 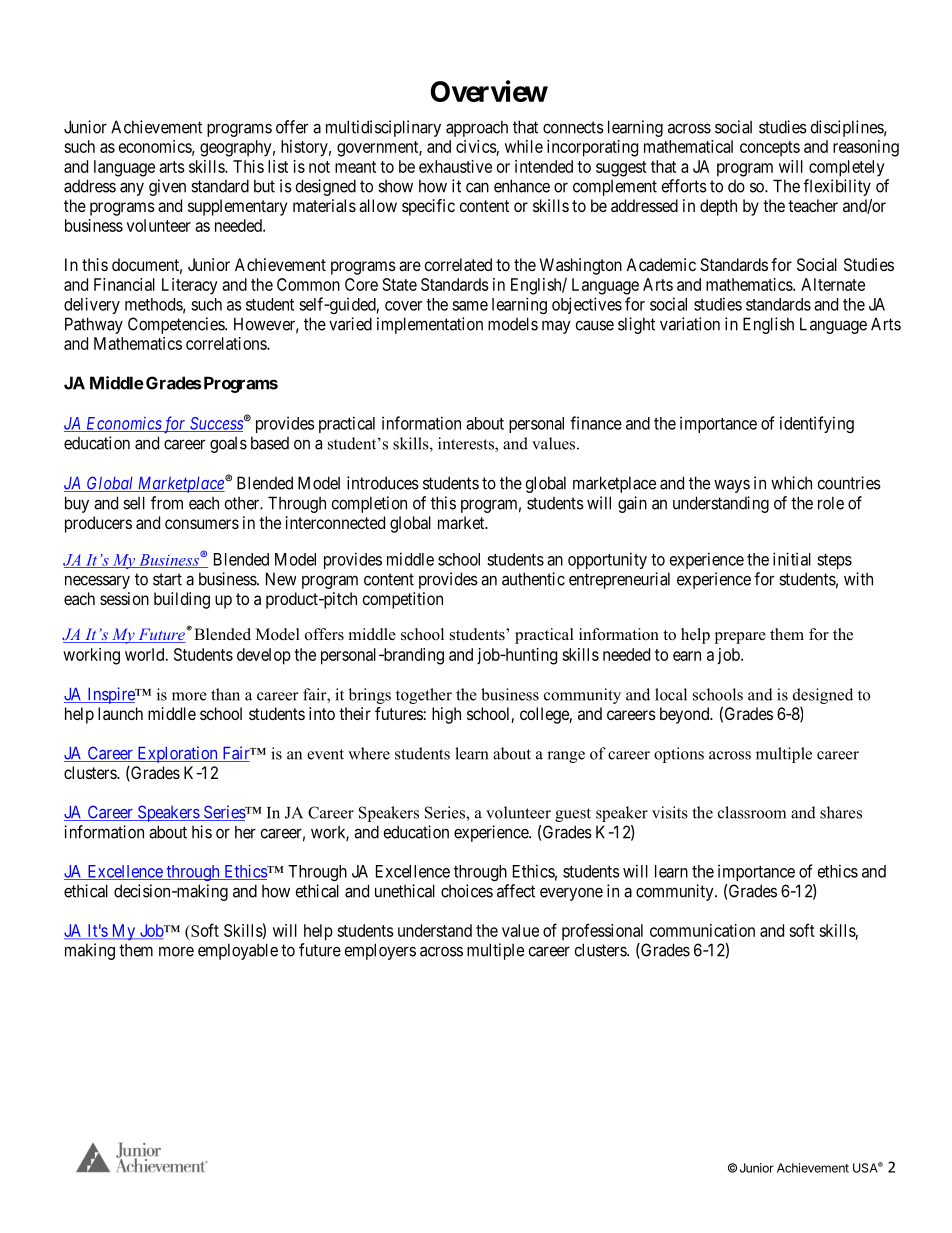 What do you see at coordinates (430, 325) in the document?
I see `implementation` at bounding box center [430, 325].
